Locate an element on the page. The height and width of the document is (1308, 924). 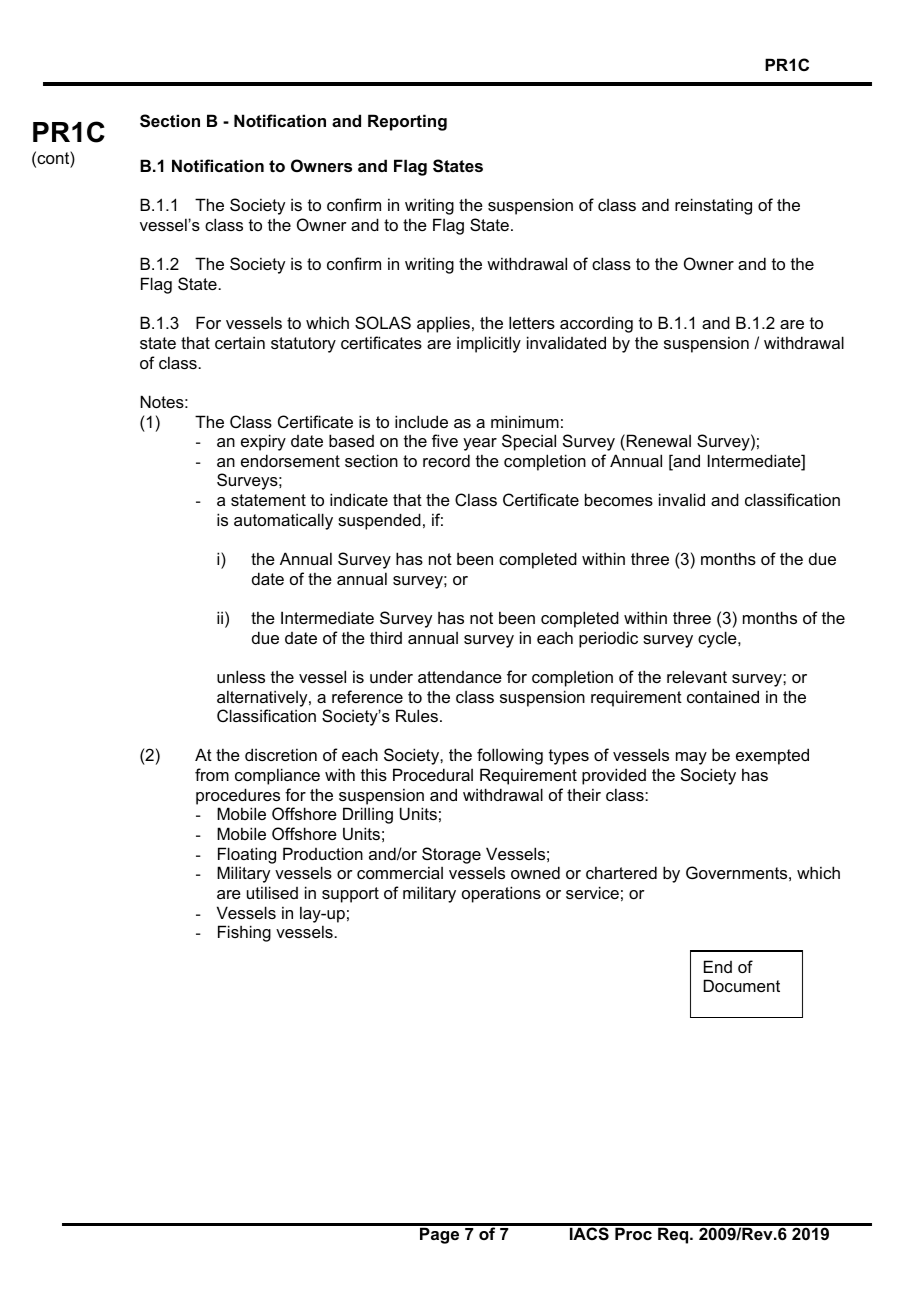
letters is located at coordinates (532, 322).
